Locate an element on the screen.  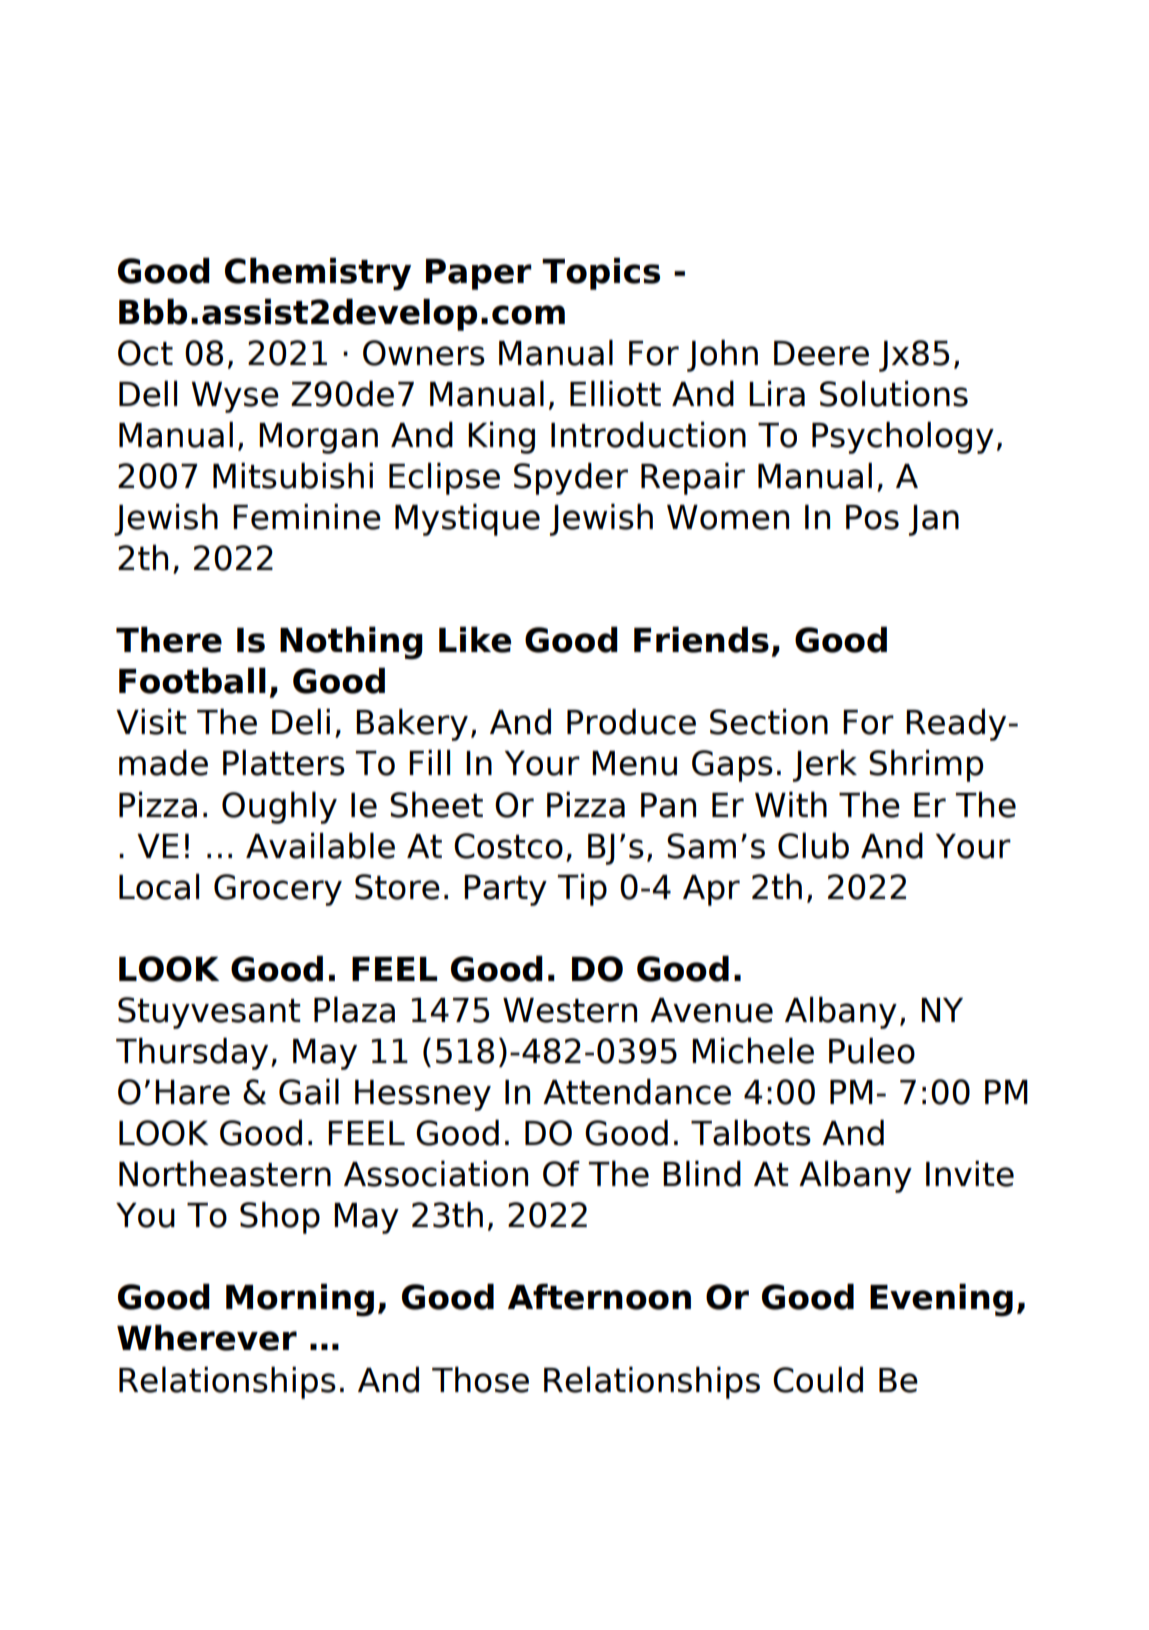
Football is located at coordinates (192, 681).
